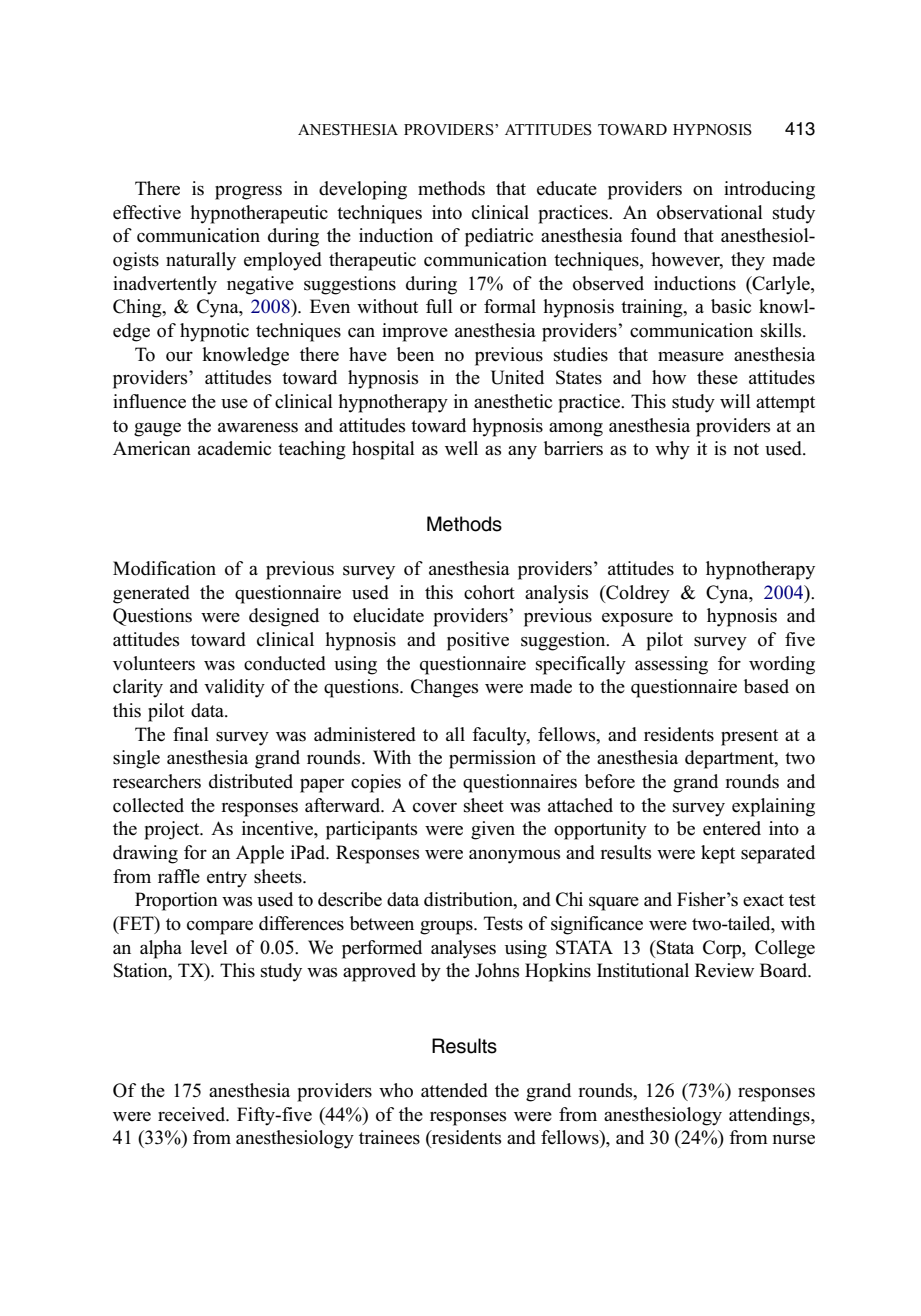 The image size is (921, 1316). I want to click on observational, so click(710, 212).
